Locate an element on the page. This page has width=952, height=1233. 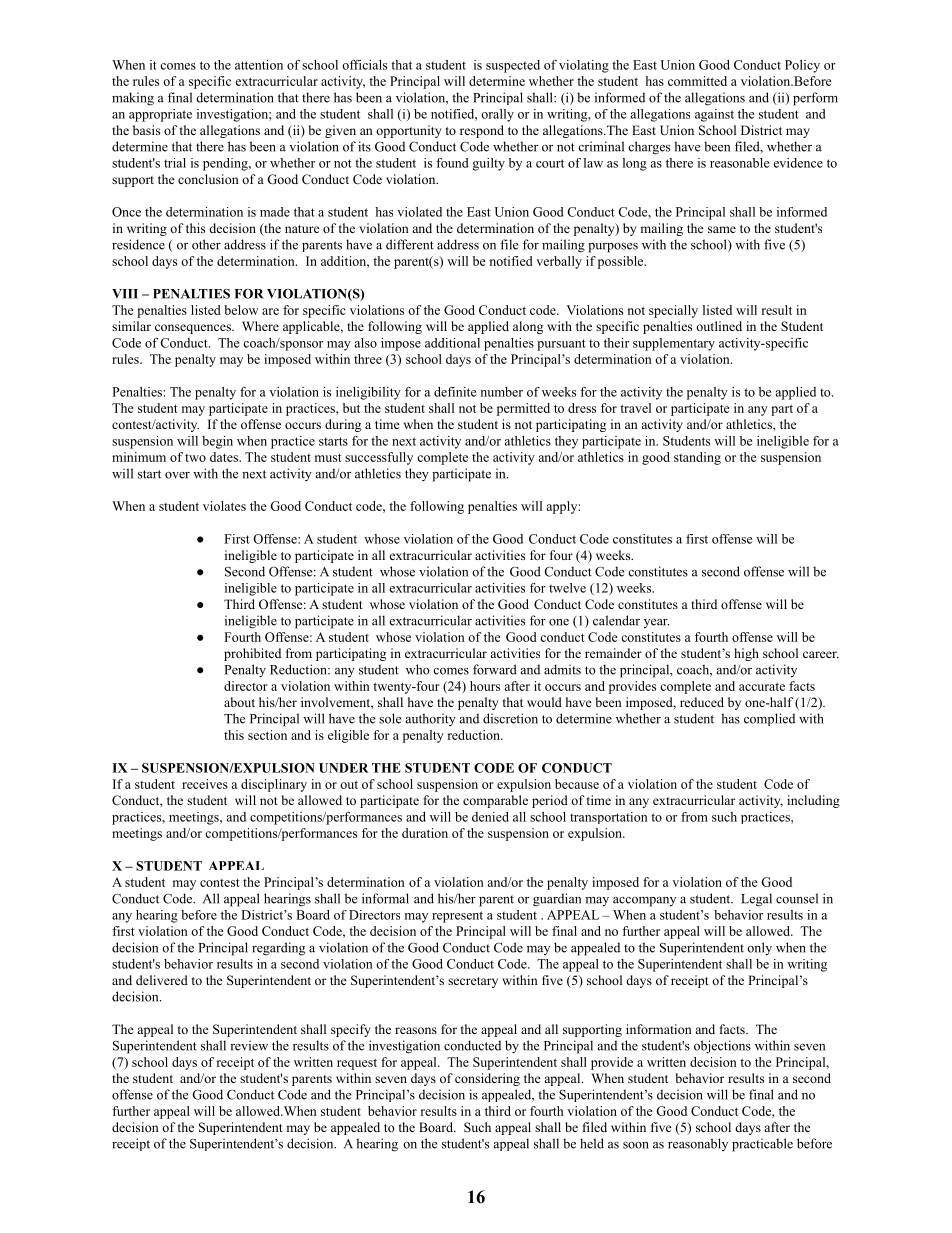
high is located at coordinates (746, 654).
